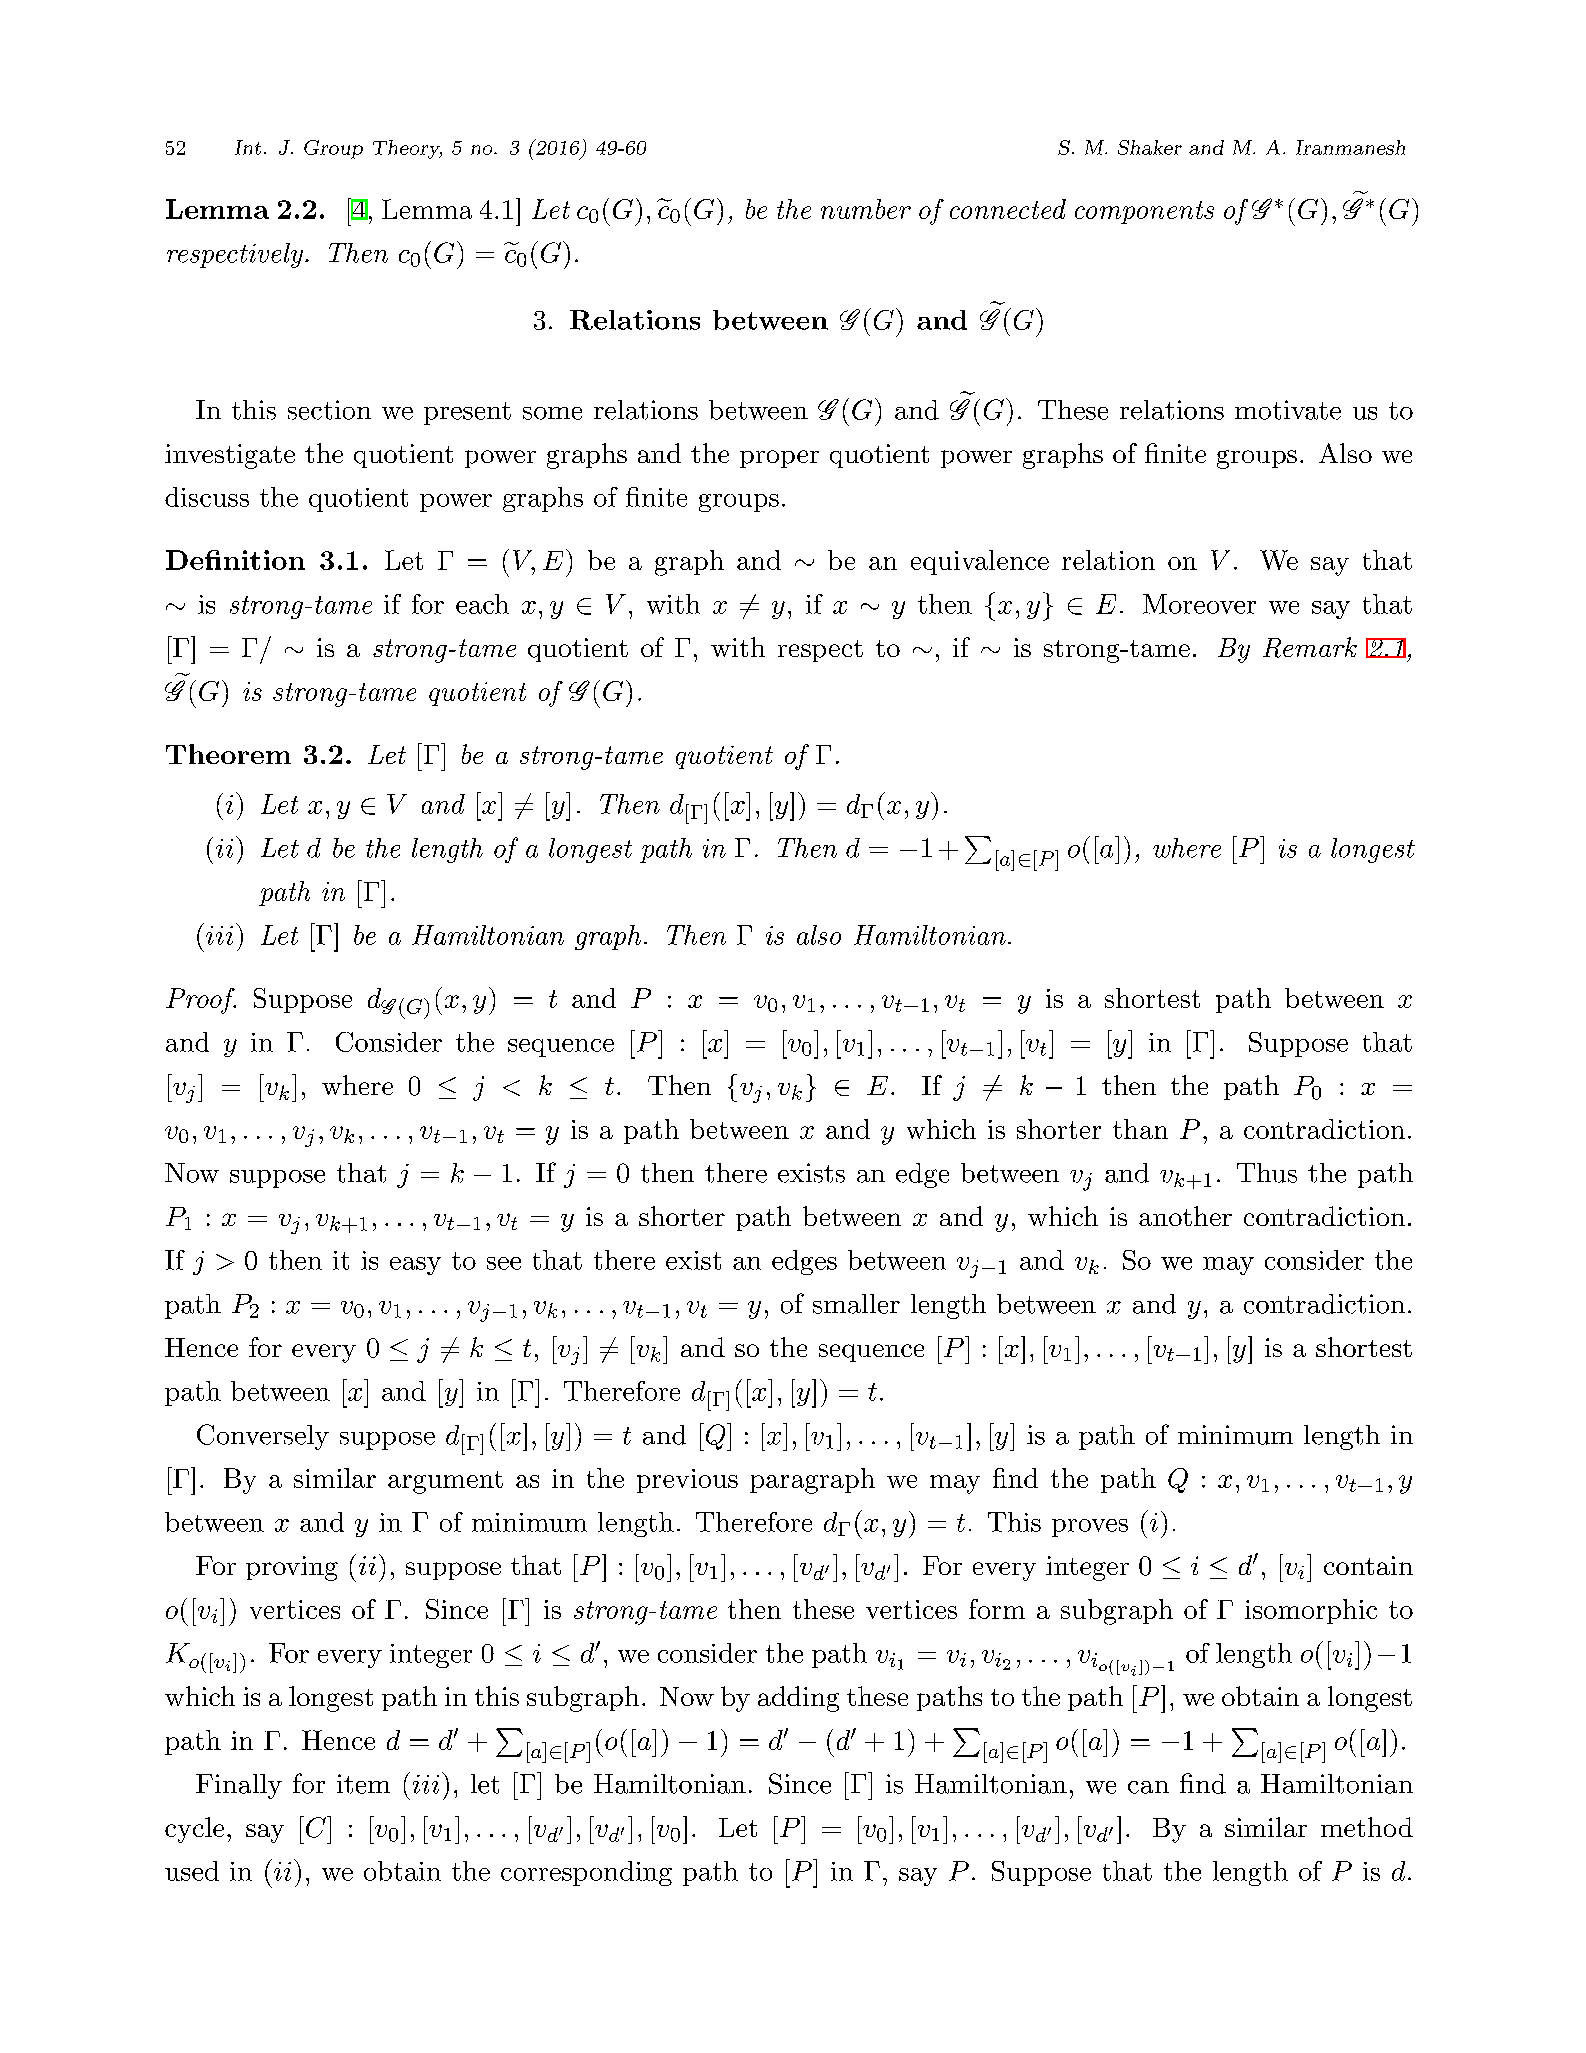 This image has height=2053, width=1586. I want to click on smaller, so click(856, 1304).
